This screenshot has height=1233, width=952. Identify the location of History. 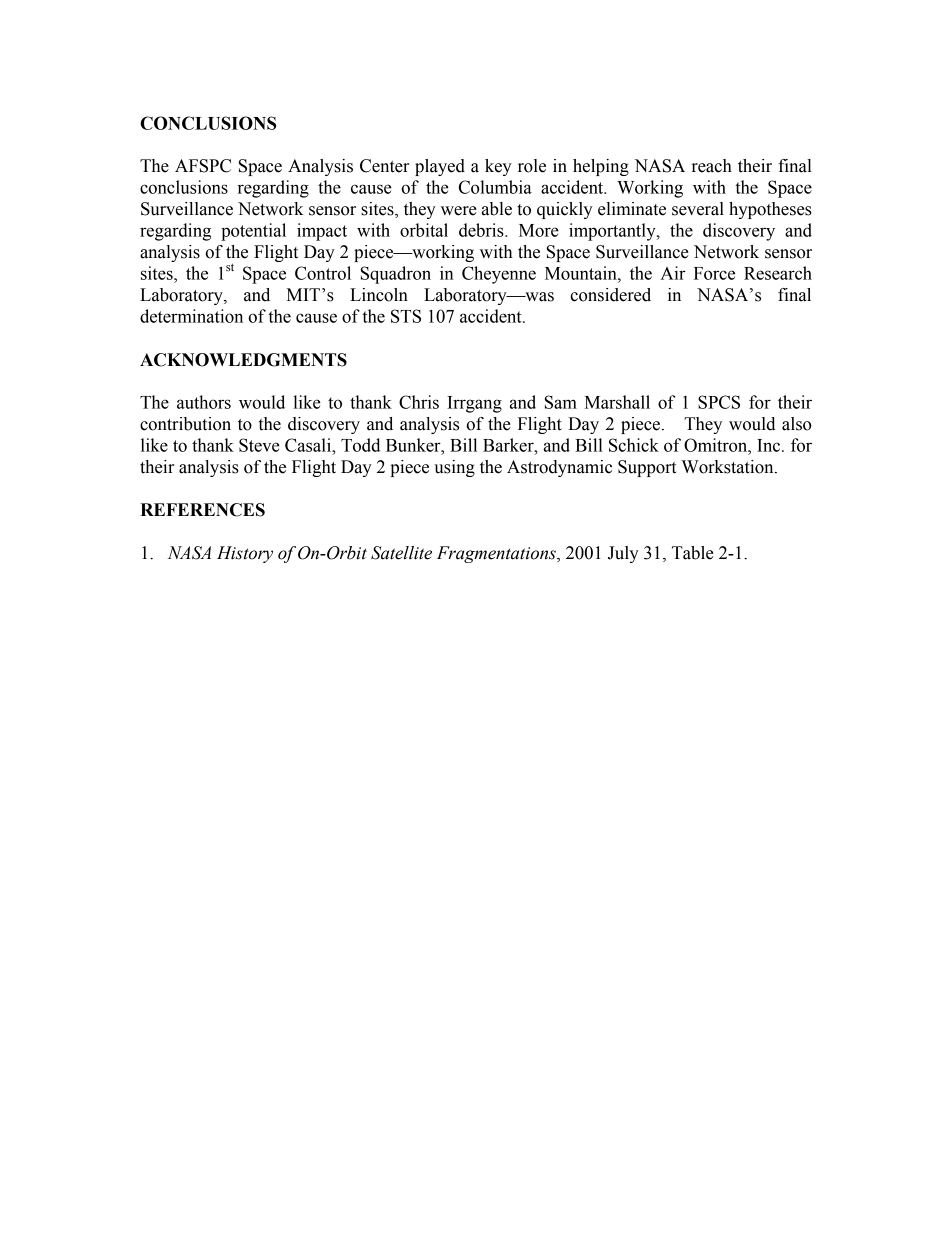
(245, 554).
